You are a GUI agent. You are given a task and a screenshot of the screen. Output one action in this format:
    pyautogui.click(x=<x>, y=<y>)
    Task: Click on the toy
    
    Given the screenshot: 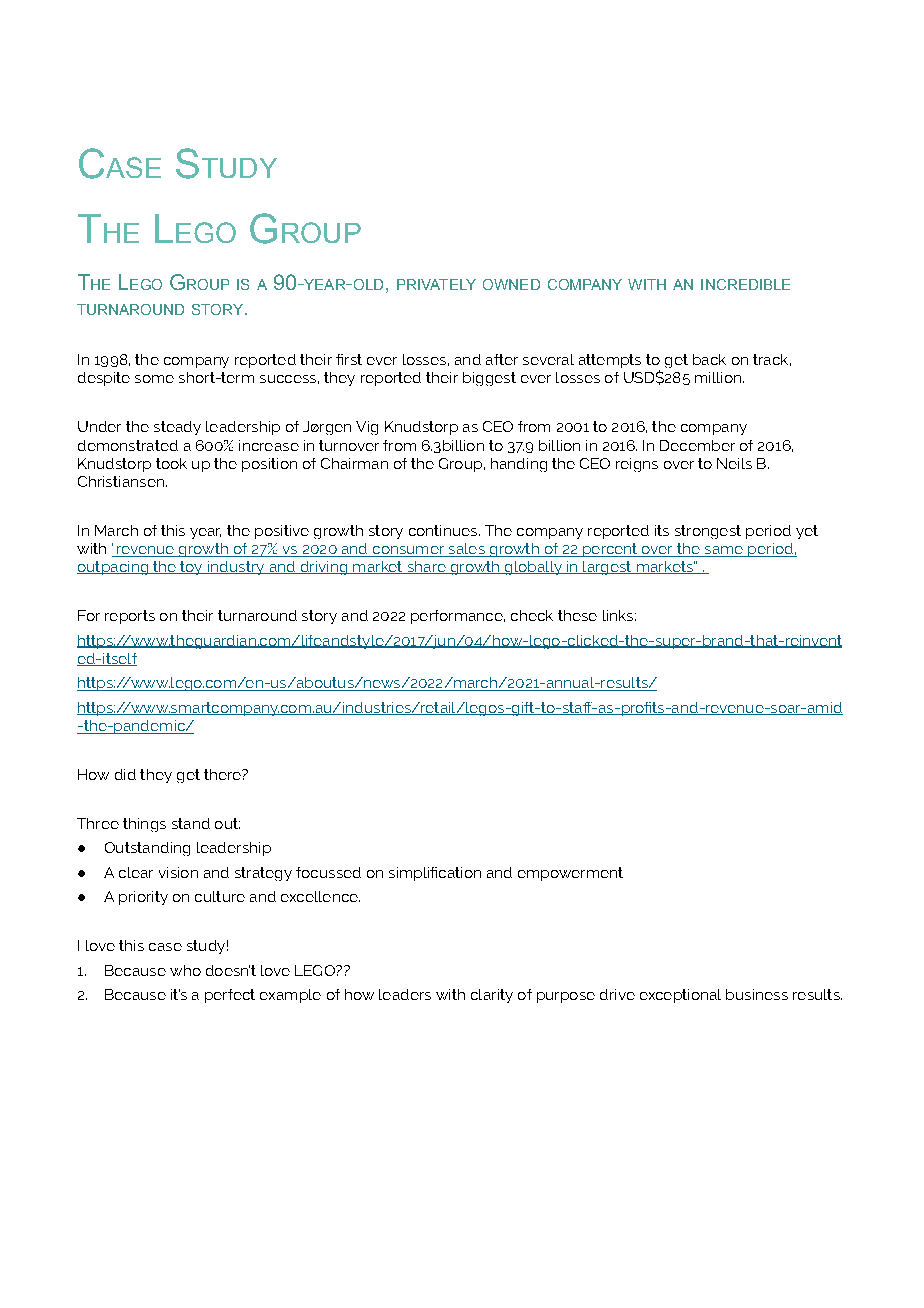 What is the action you would take?
    pyautogui.click(x=191, y=568)
